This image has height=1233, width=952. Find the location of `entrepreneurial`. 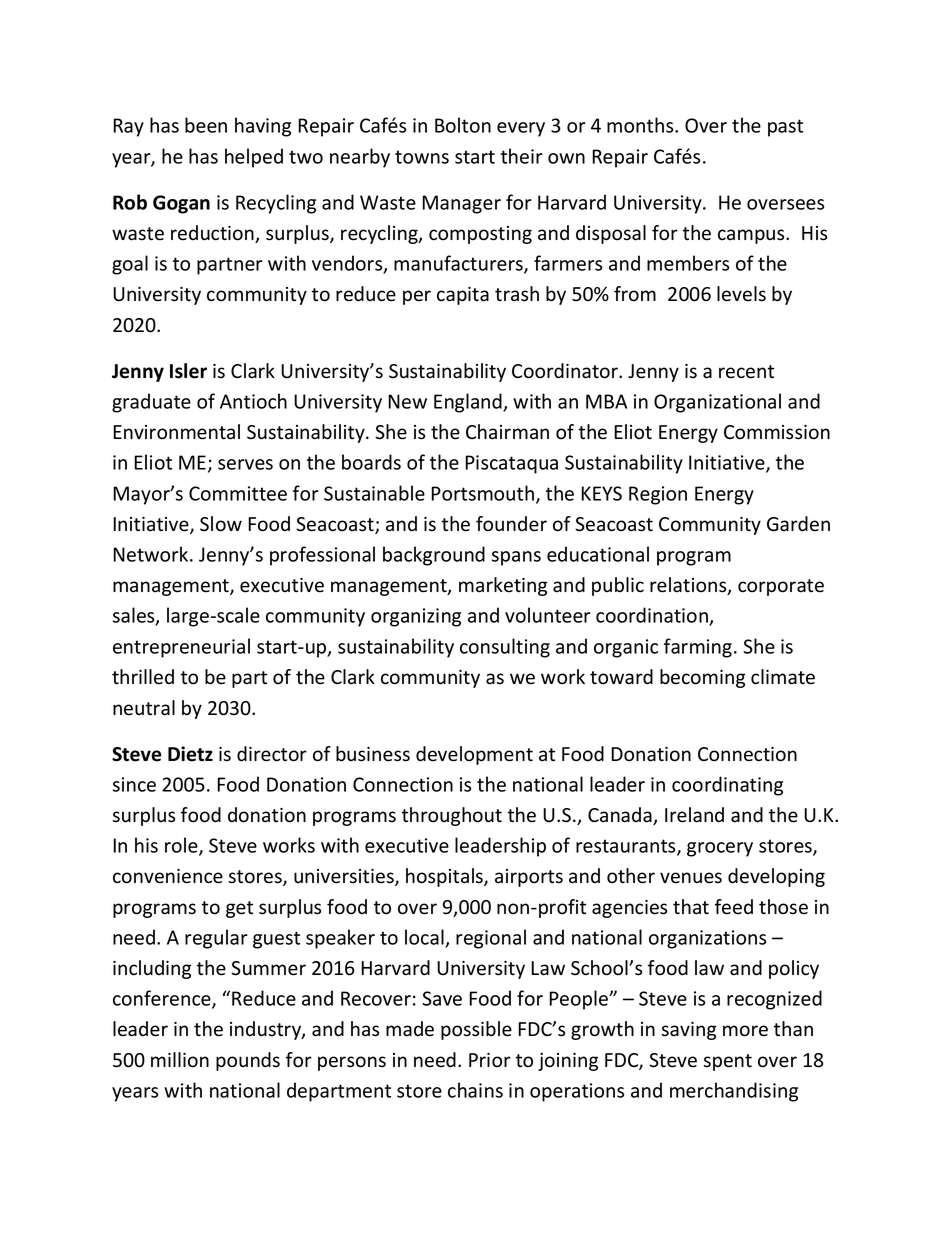

entrepreneurial is located at coordinates (181, 648).
